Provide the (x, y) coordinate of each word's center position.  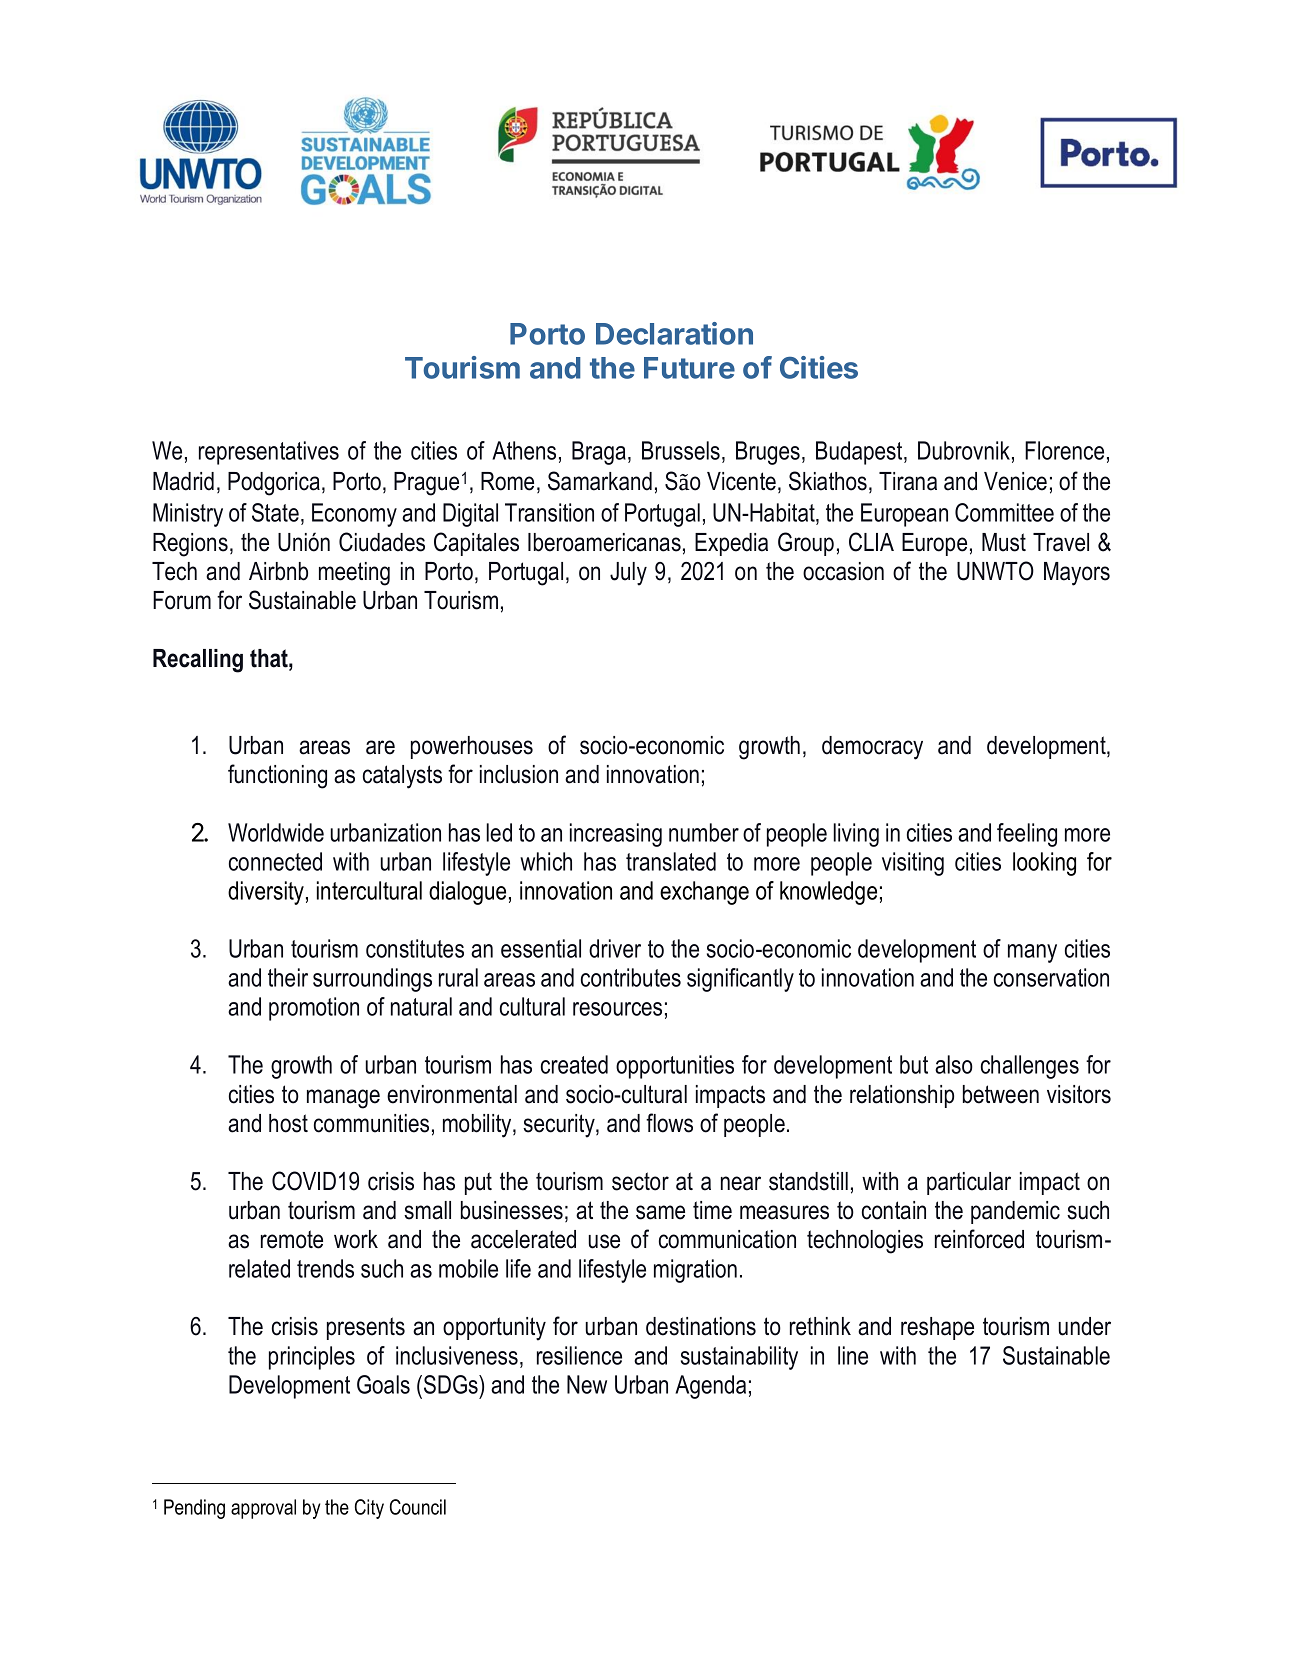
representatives (269, 453)
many (1032, 953)
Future (689, 368)
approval (263, 1509)
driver (615, 948)
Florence (1064, 450)
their (288, 977)
